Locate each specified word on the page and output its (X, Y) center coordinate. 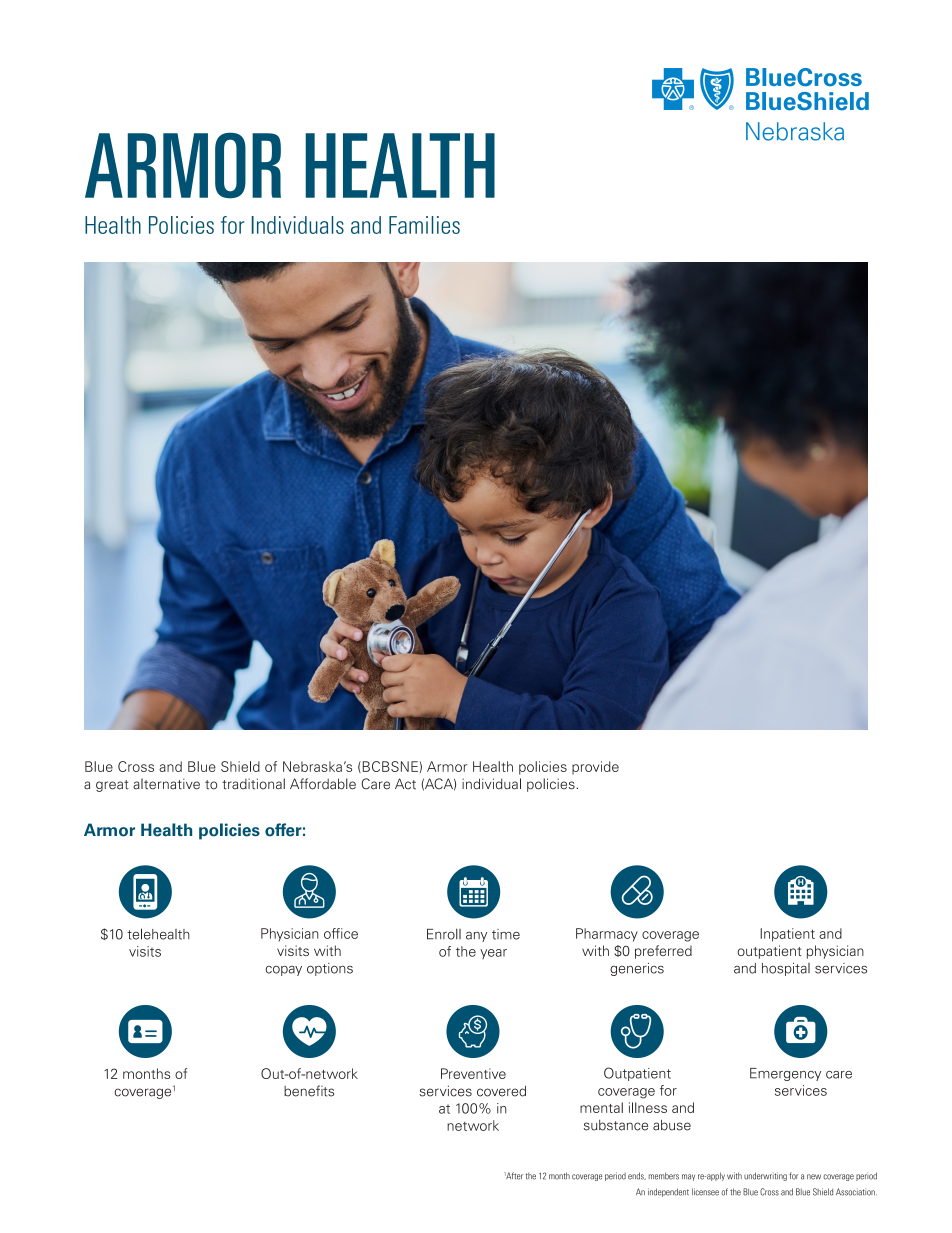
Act (405, 784)
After (513, 1176)
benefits (309, 1091)
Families (424, 225)
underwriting (765, 1176)
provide (595, 768)
